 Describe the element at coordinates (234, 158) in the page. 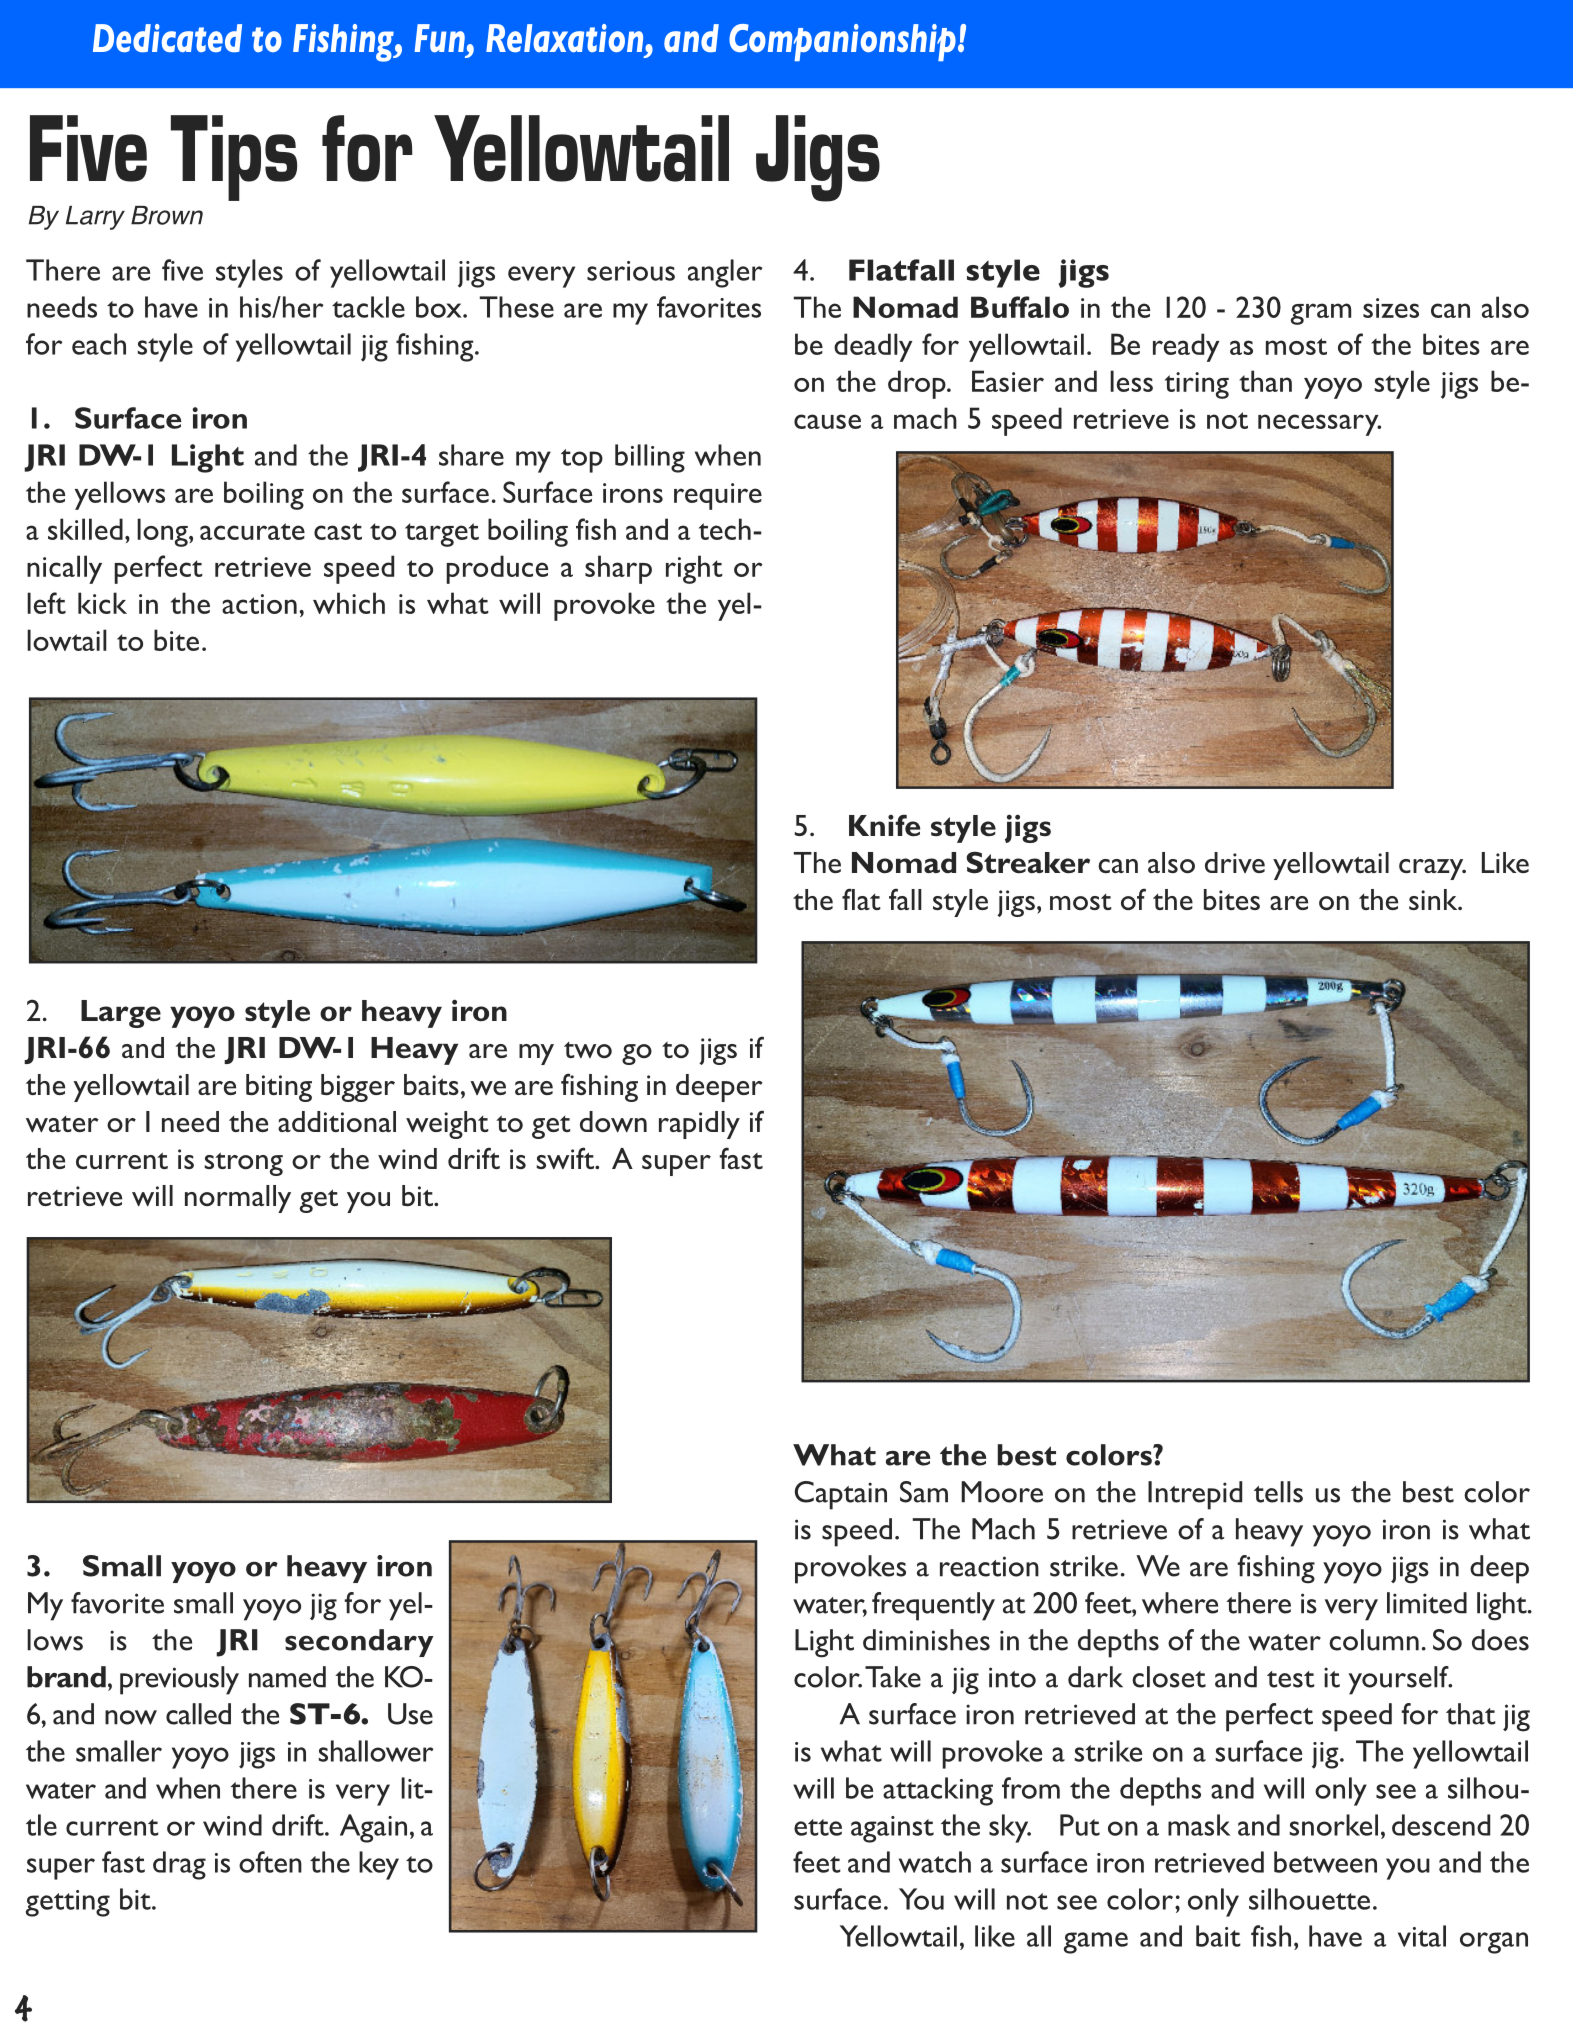

I see `Tips` at that location.
